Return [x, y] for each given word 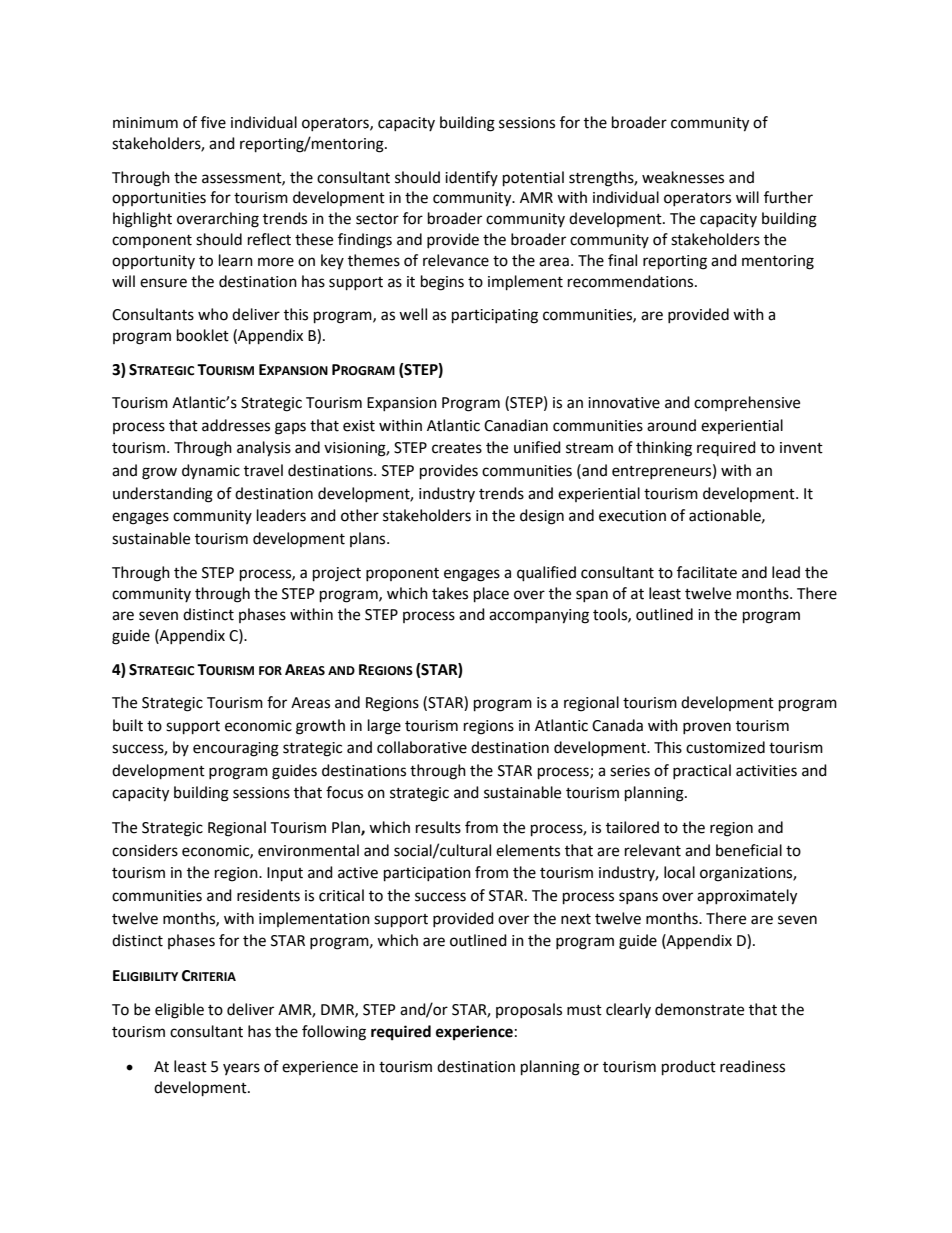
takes [450, 593]
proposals [529, 1010]
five [213, 122]
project [337, 574]
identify [471, 178]
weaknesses [683, 177]
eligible [179, 1011]
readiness [752, 1066]
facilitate [707, 572]
